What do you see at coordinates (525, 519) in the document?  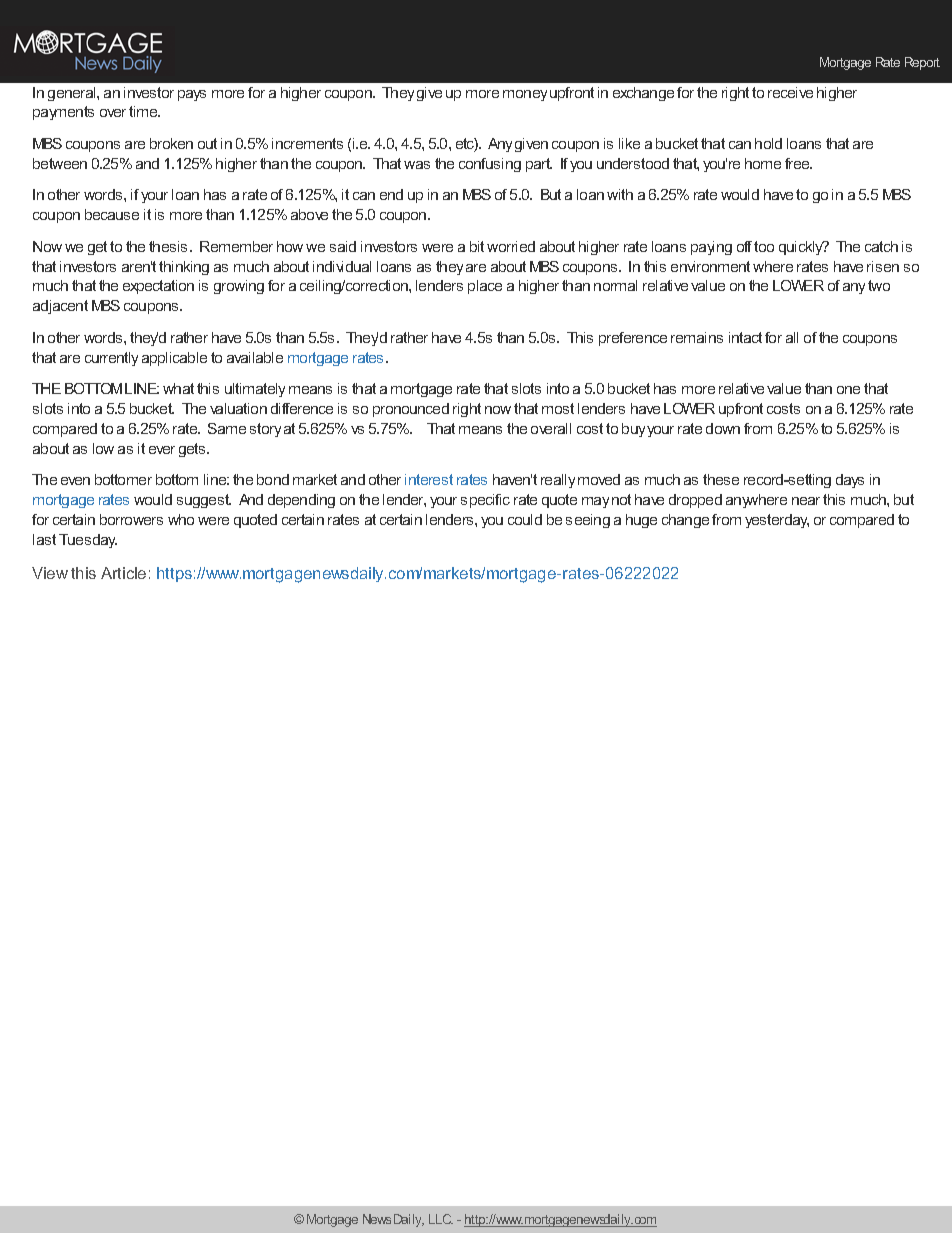 I see `could` at bounding box center [525, 519].
